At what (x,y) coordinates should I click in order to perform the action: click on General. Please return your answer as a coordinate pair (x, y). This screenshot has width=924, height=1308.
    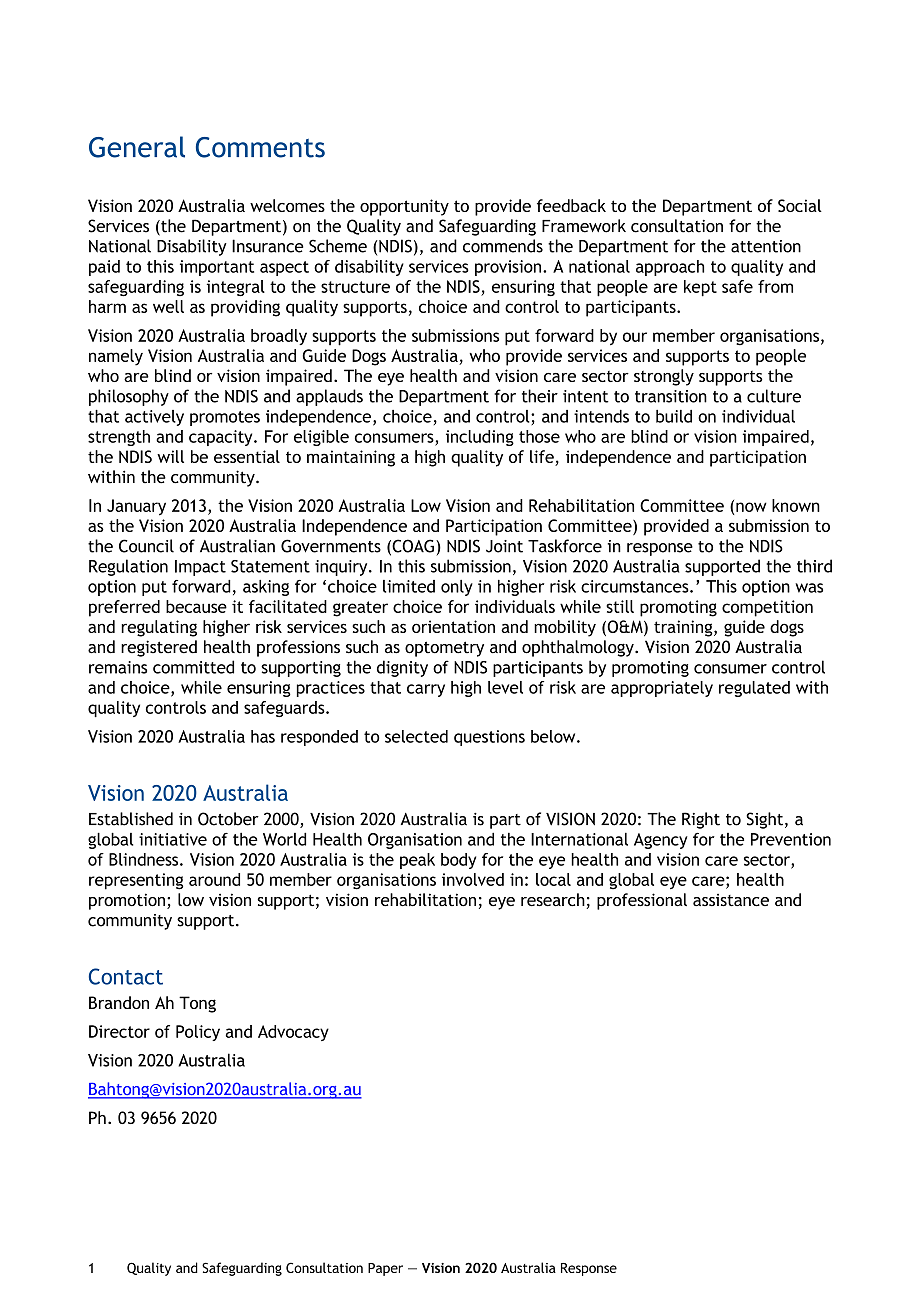
    Looking at the image, I should click on (137, 147).
